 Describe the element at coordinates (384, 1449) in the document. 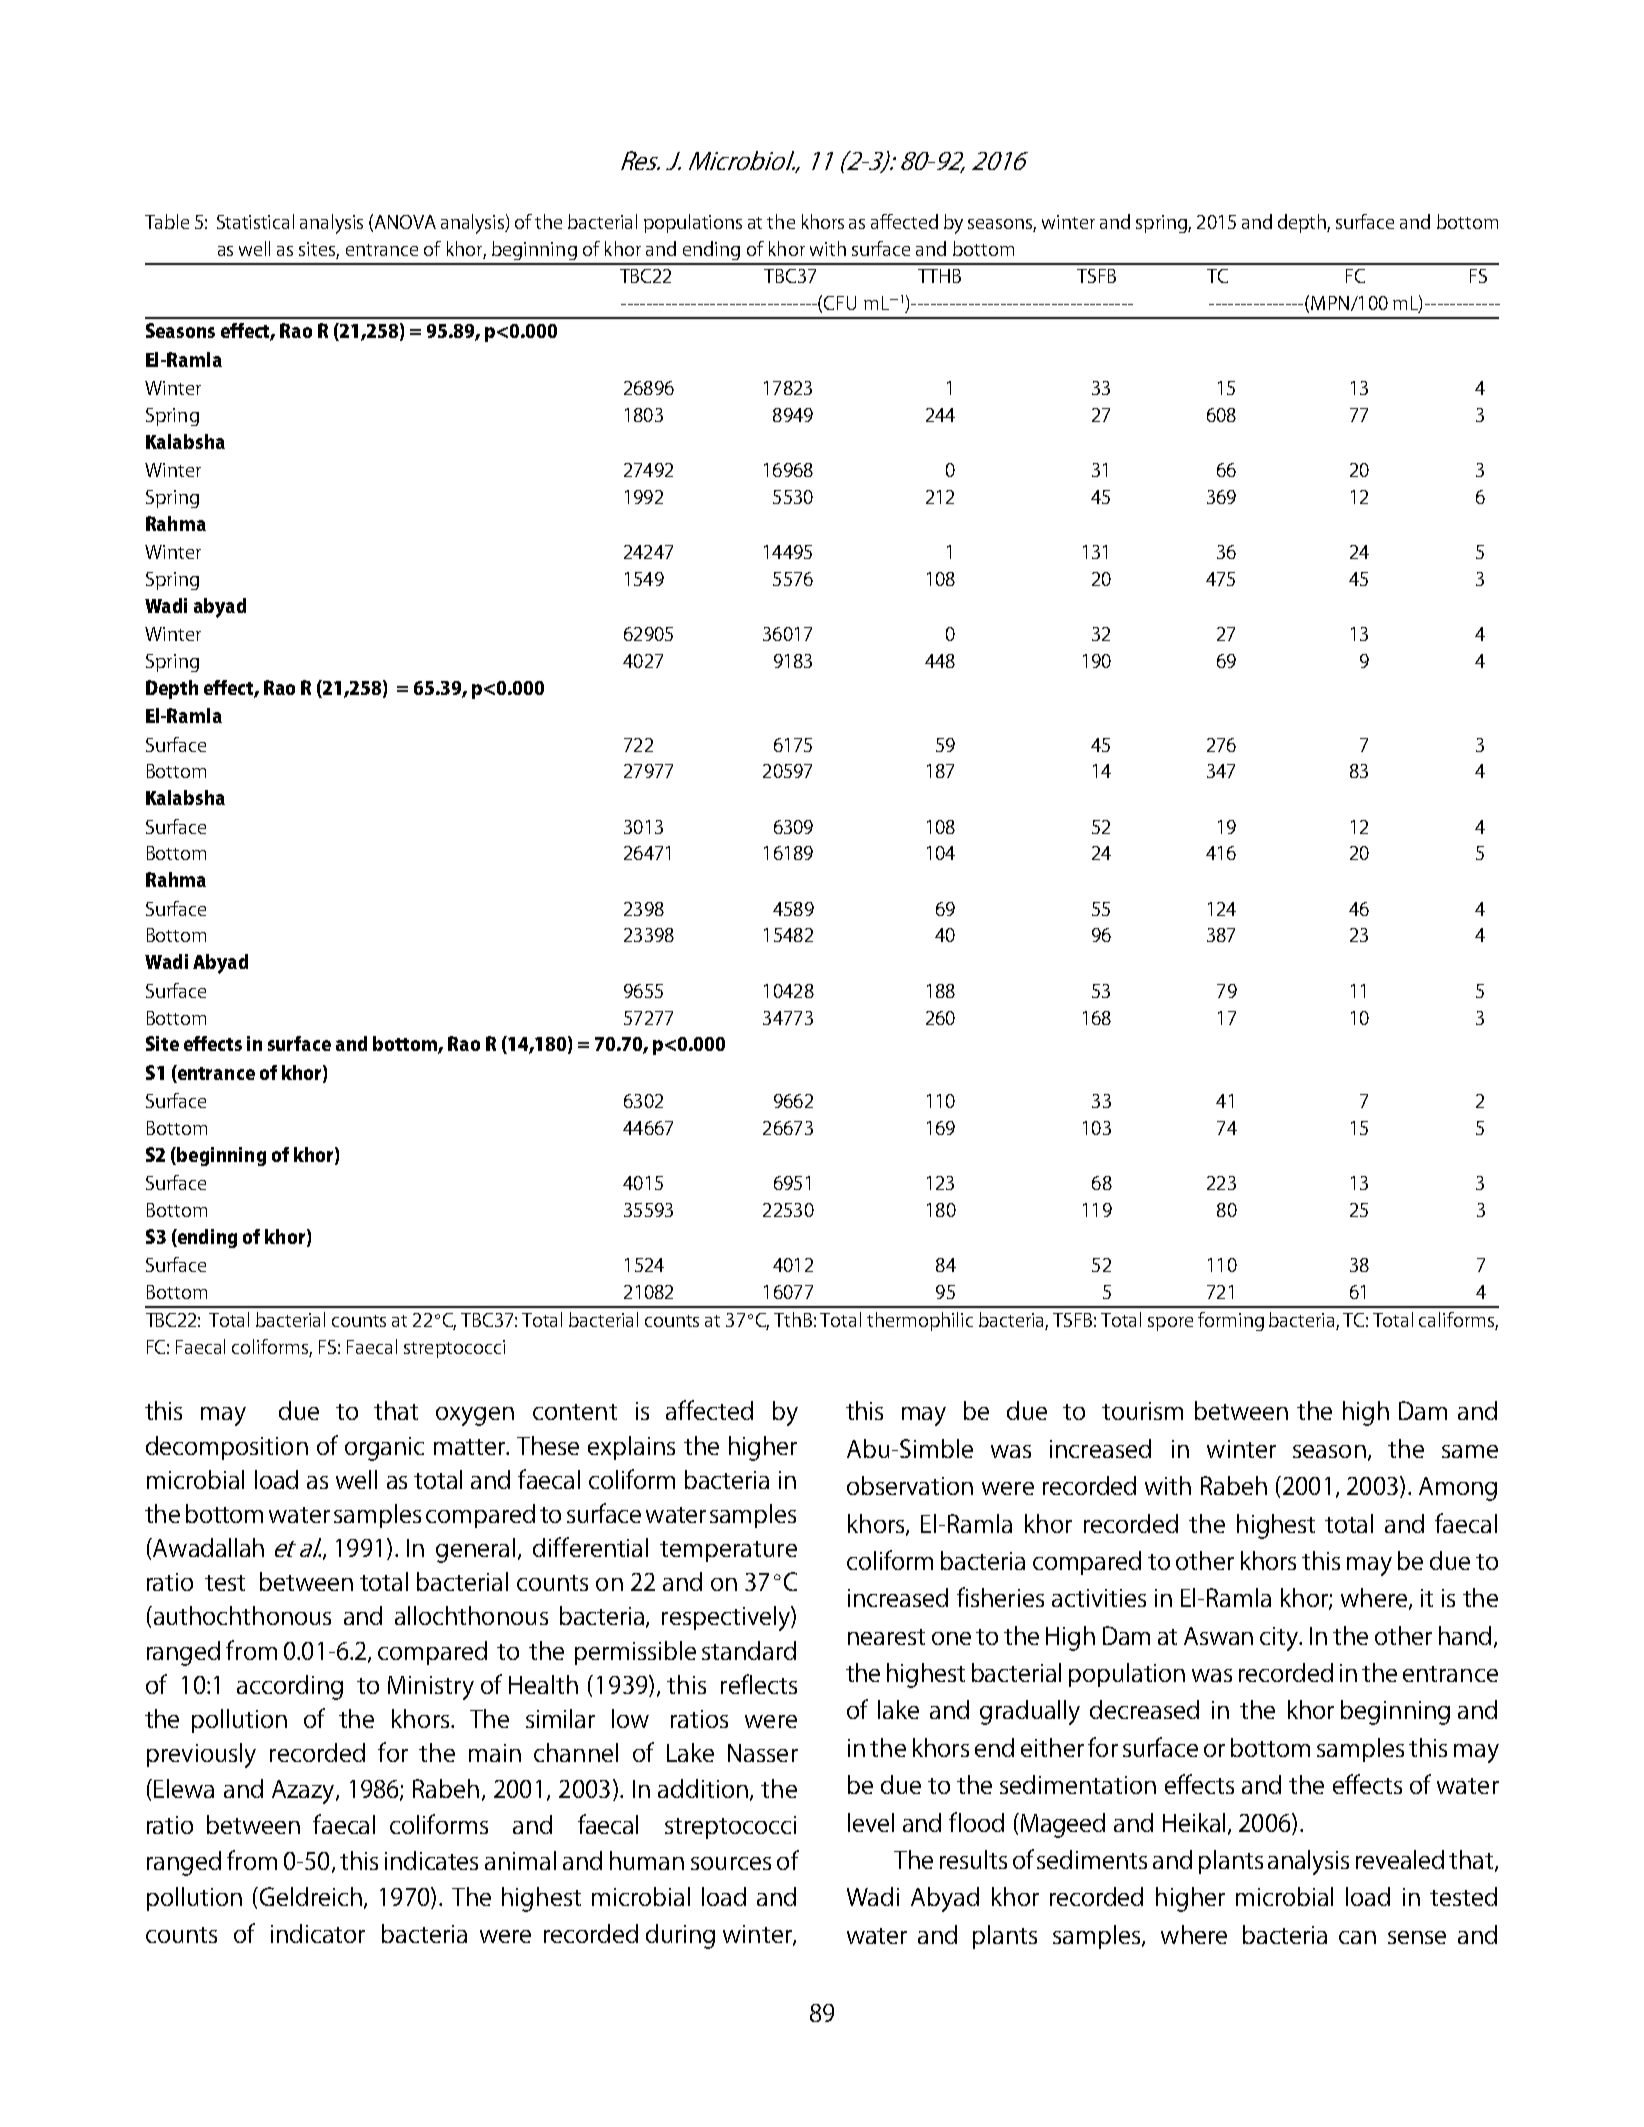

I see `organic` at that location.
